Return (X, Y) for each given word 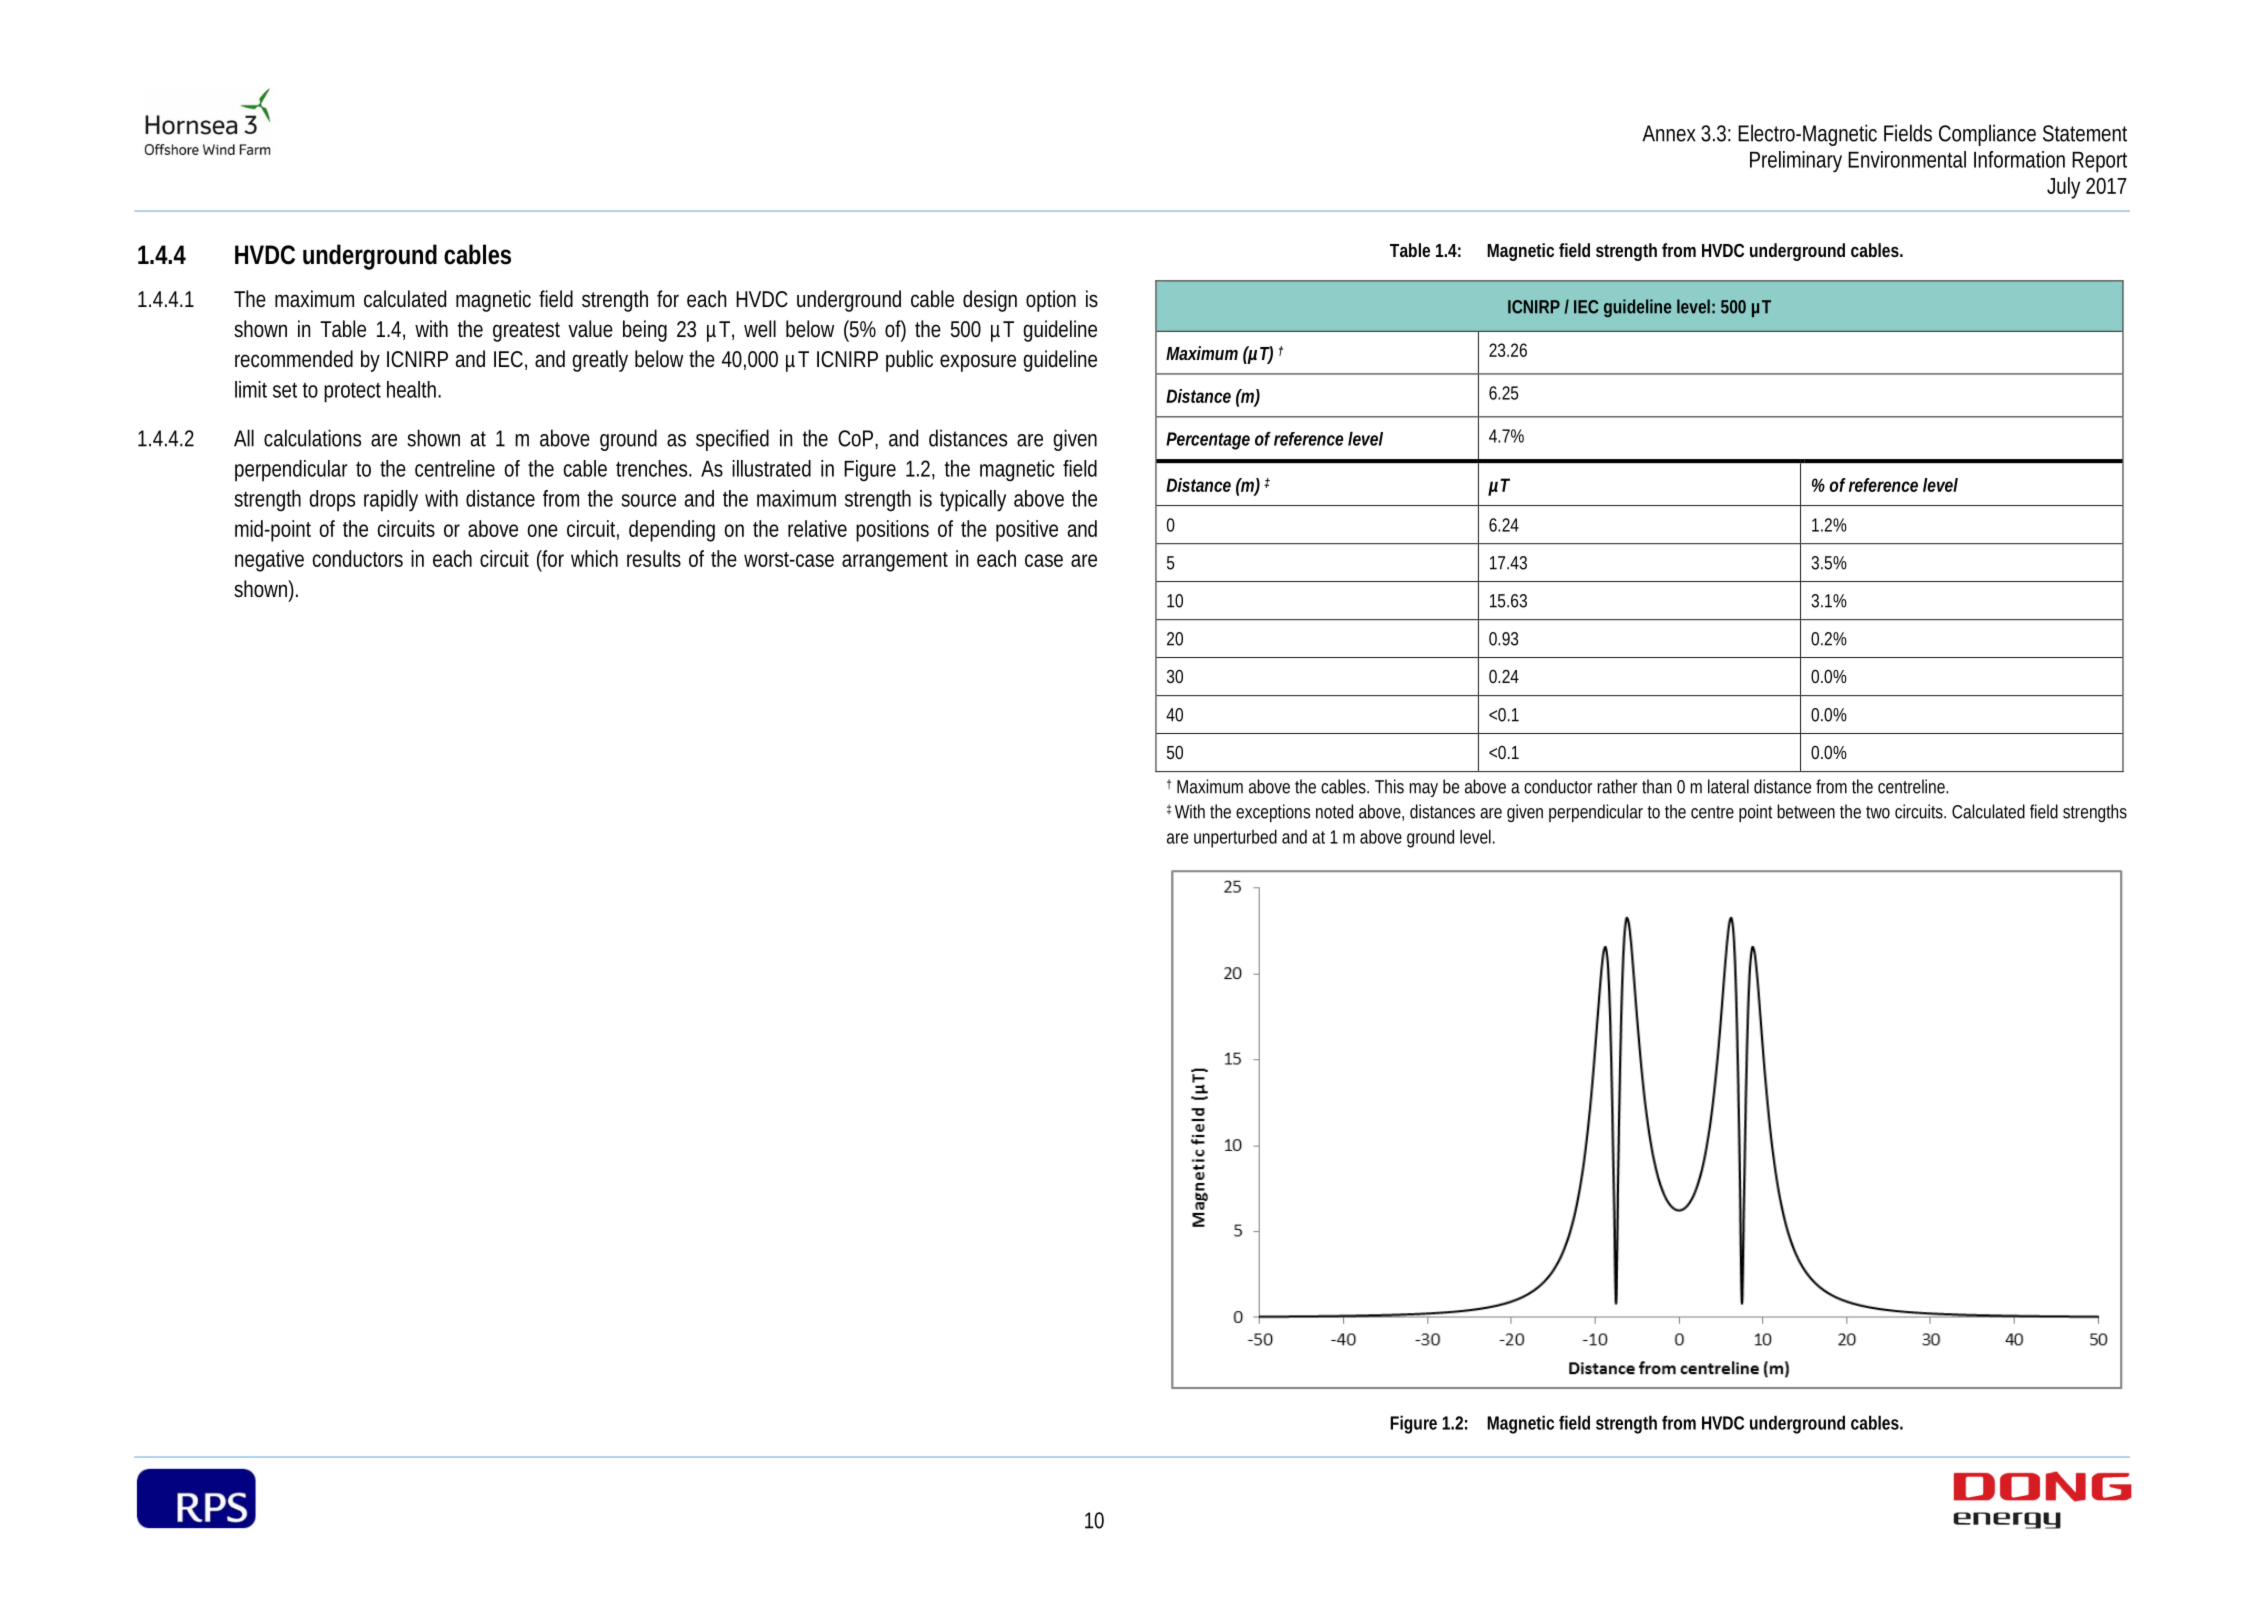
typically (973, 501)
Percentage (1208, 441)
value (590, 328)
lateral (1728, 786)
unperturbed (1235, 838)
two (1878, 812)
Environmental (1907, 159)
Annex (1669, 133)
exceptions (1273, 813)
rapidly (391, 501)
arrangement (895, 562)
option (1051, 301)
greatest (526, 332)
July (2063, 188)
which (594, 558)
